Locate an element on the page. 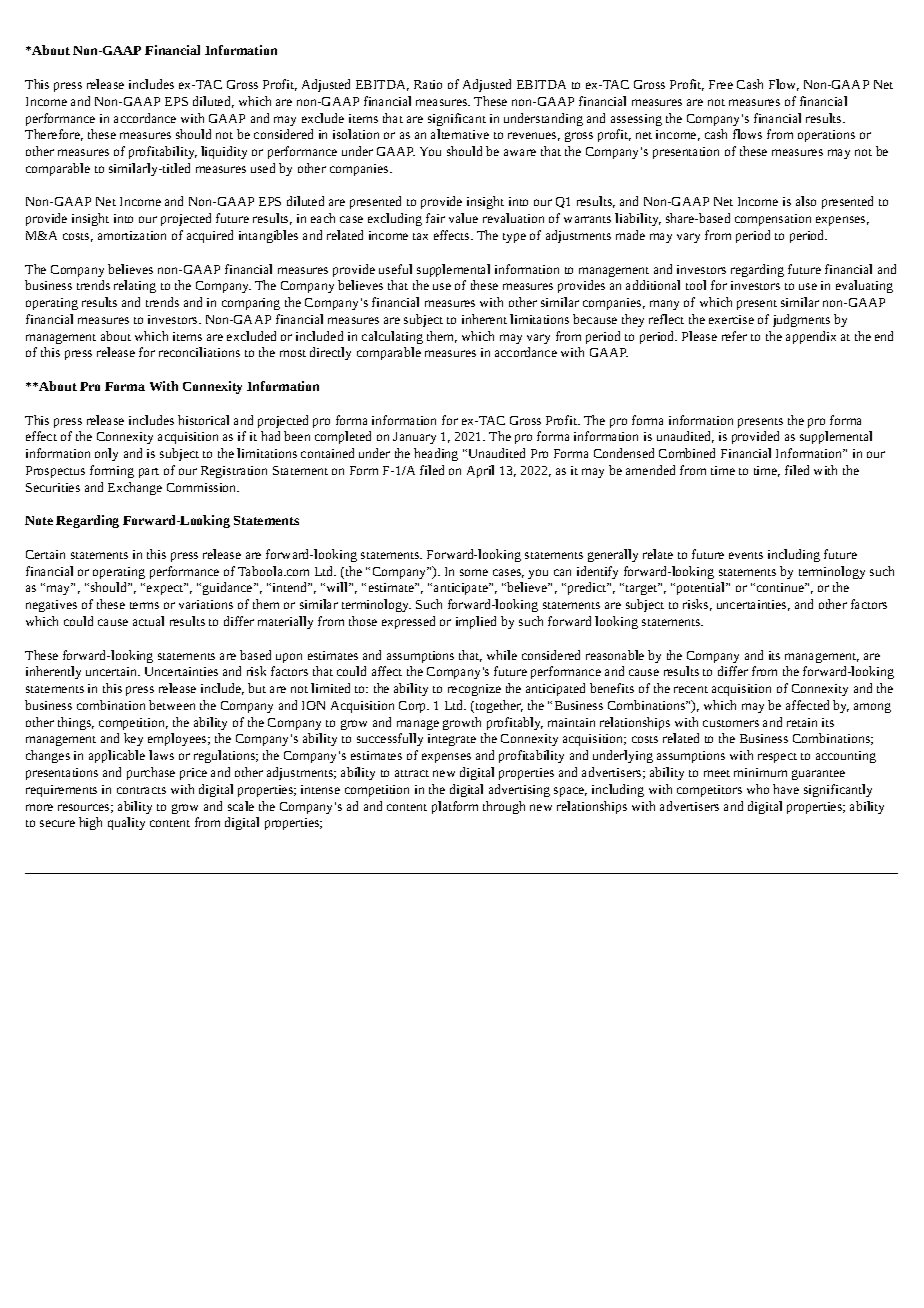  Free is located at coordinates (721, 84).
